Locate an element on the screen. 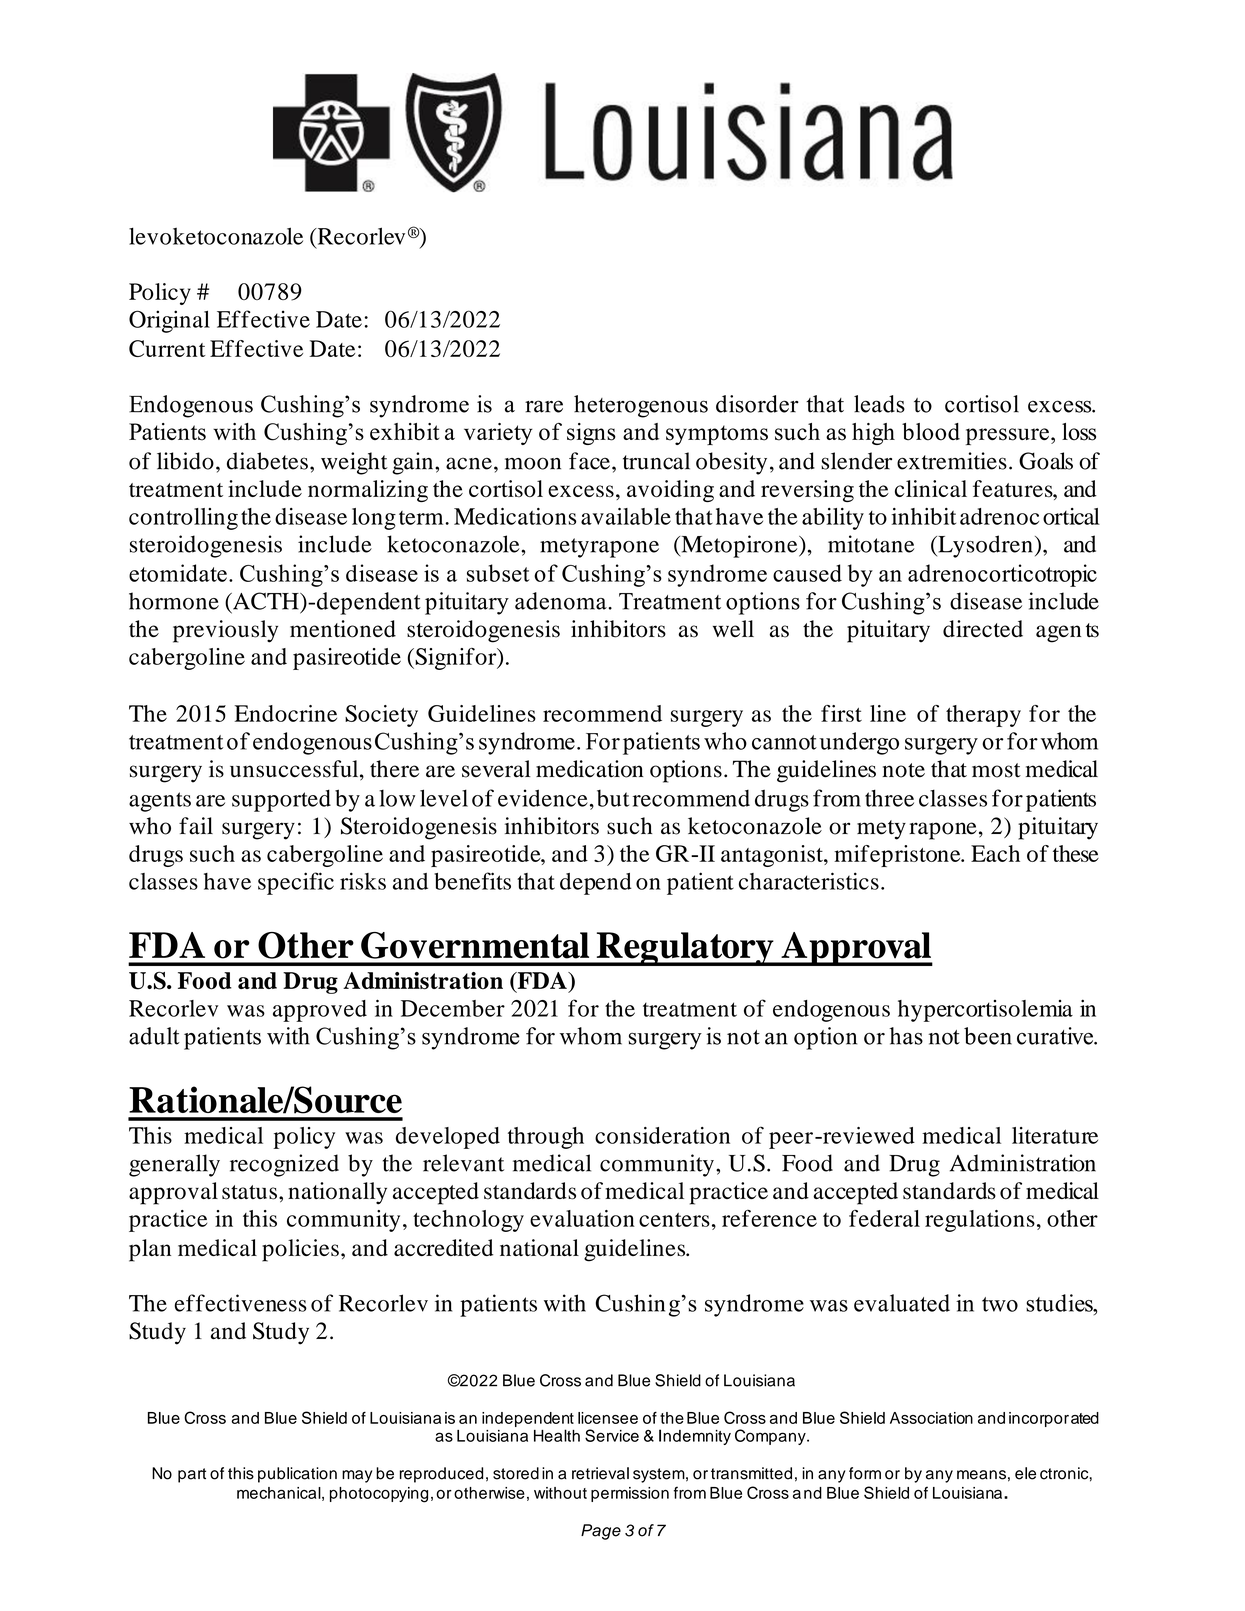 The image size is (1245, 1611). Current is located at coordinates (167, 348).
